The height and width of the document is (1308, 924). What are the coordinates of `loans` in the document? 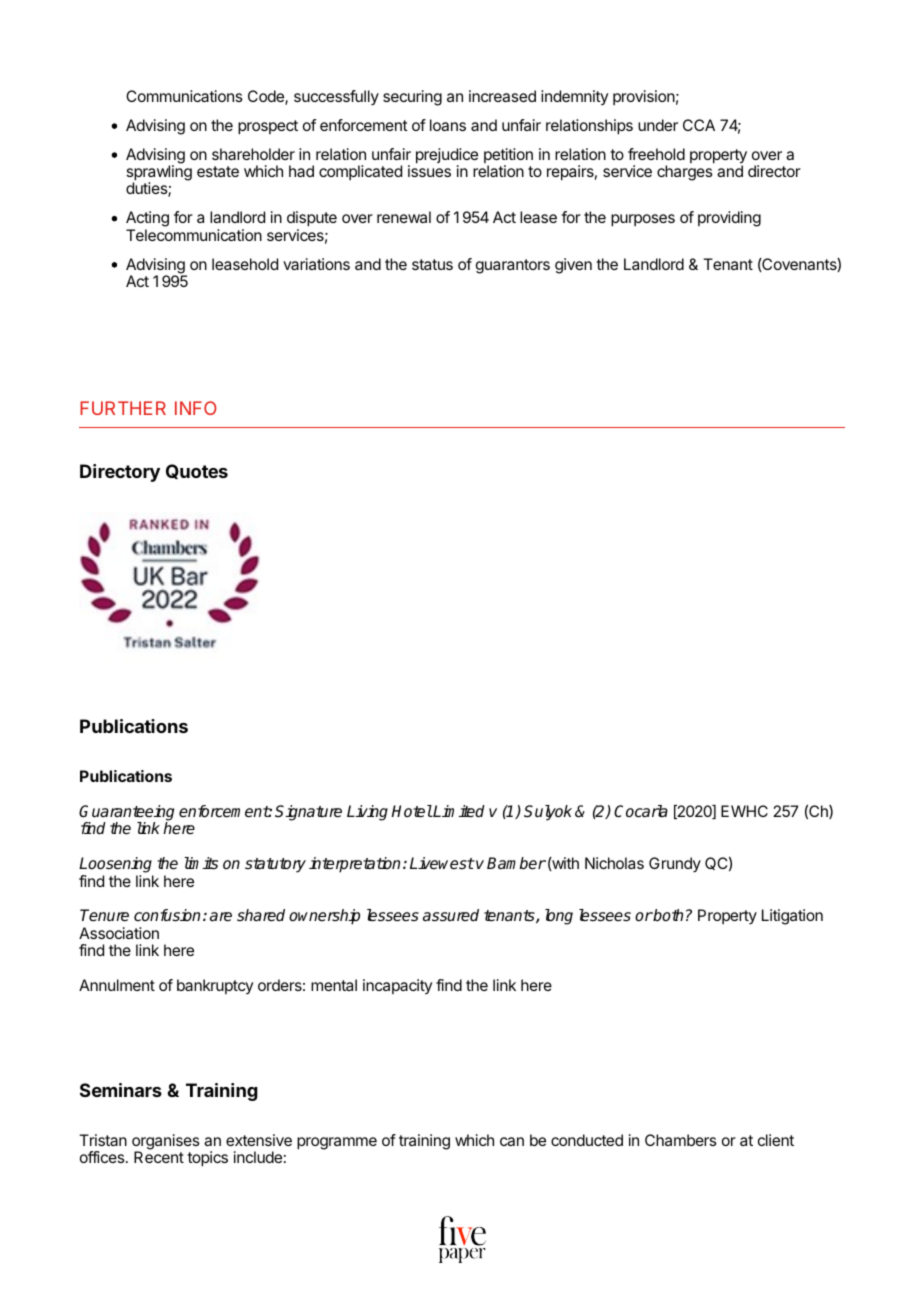 It's located at (448, 125).
